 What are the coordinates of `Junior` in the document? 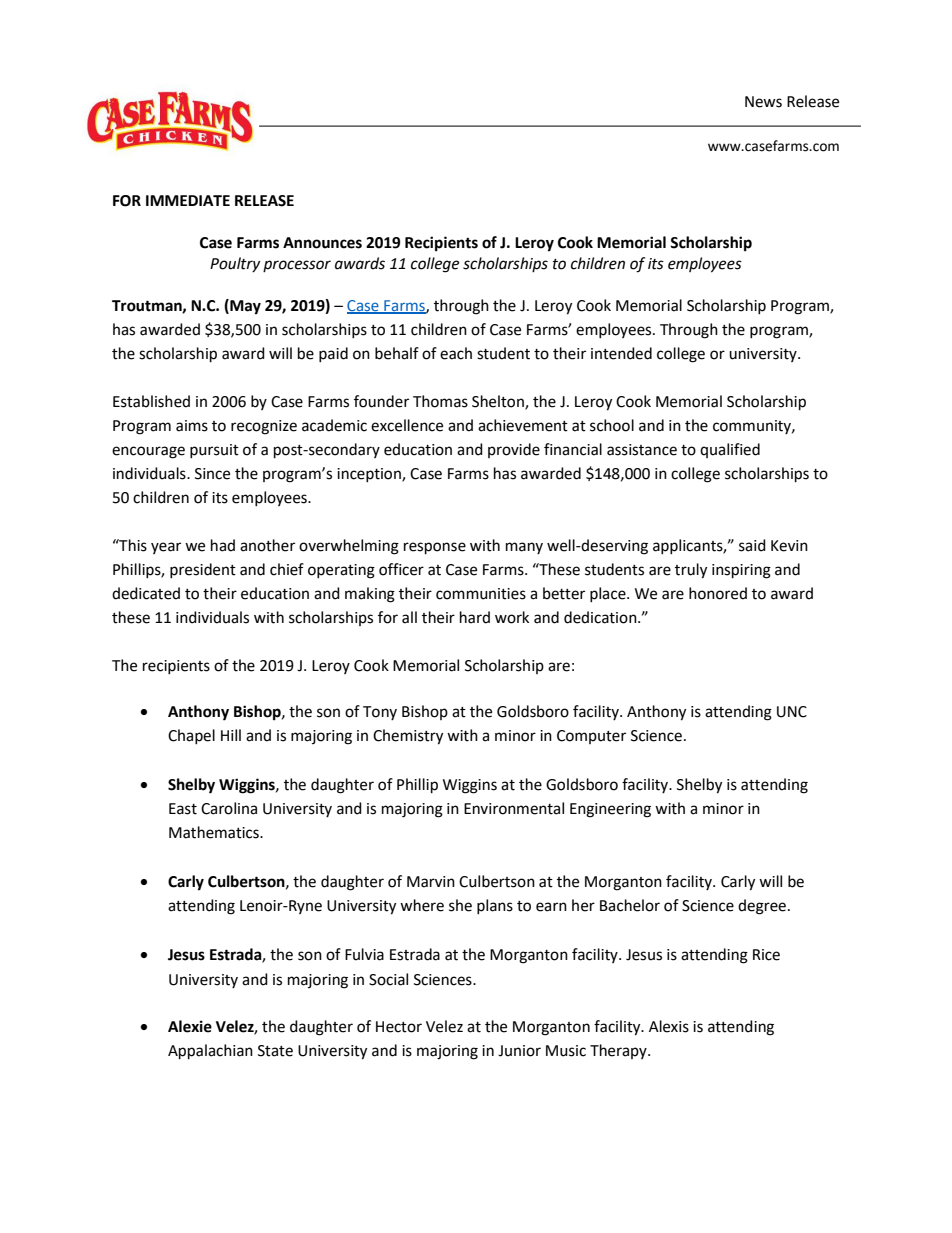 It's located at (519, 1051).
